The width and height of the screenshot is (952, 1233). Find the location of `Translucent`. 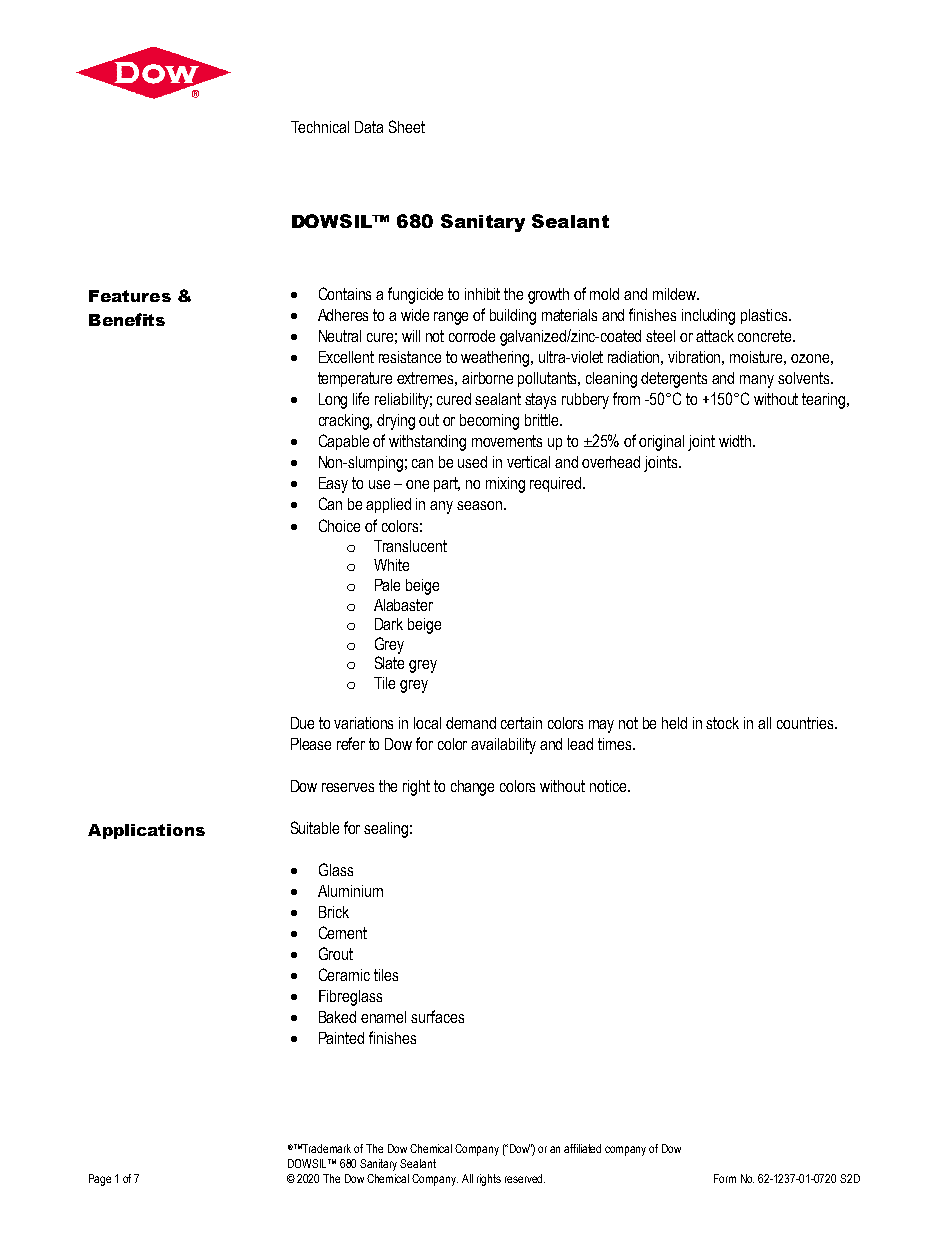

Translucent is located at coordinates (410, 546).
